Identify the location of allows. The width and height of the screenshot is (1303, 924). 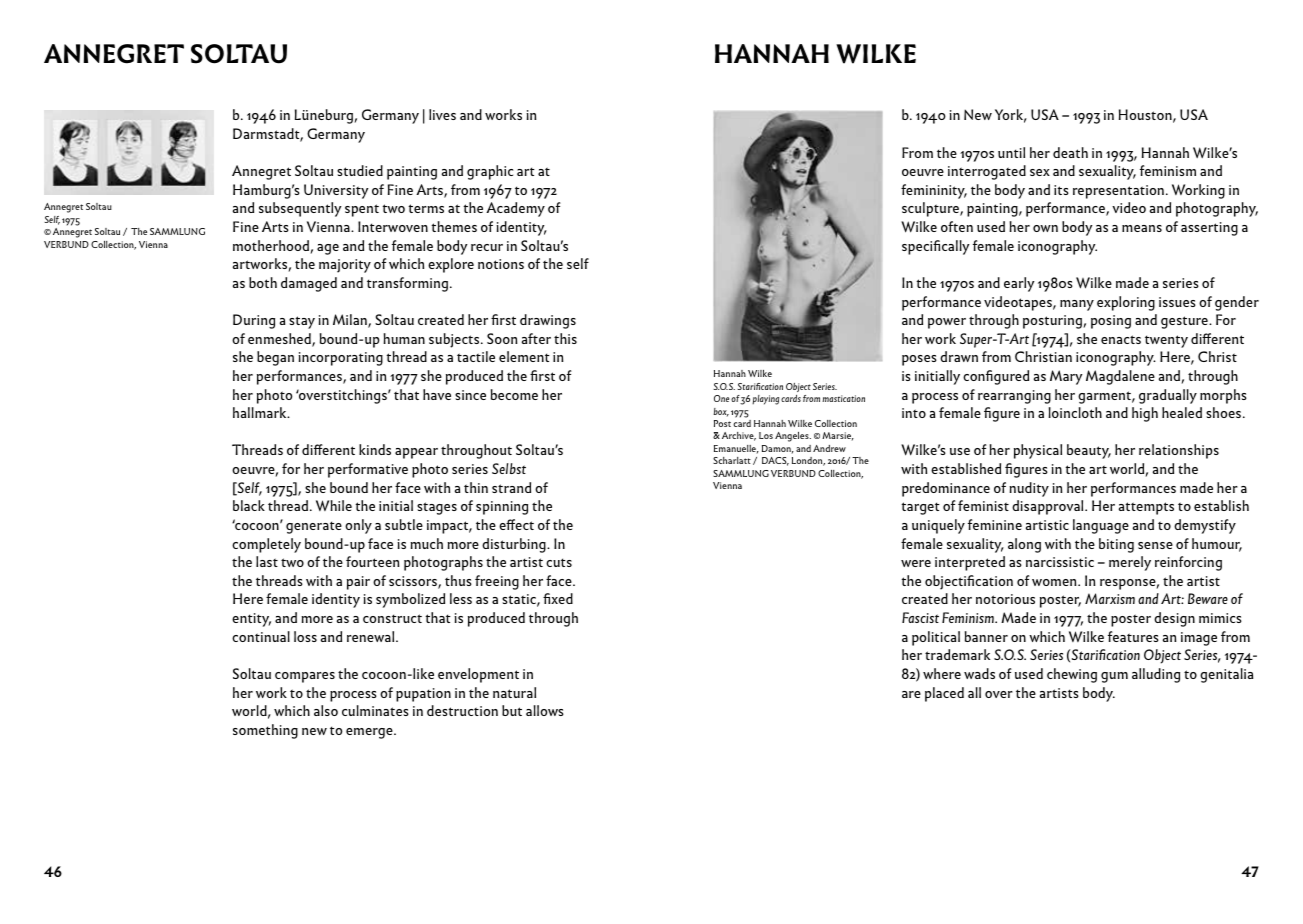
(545, 710).
